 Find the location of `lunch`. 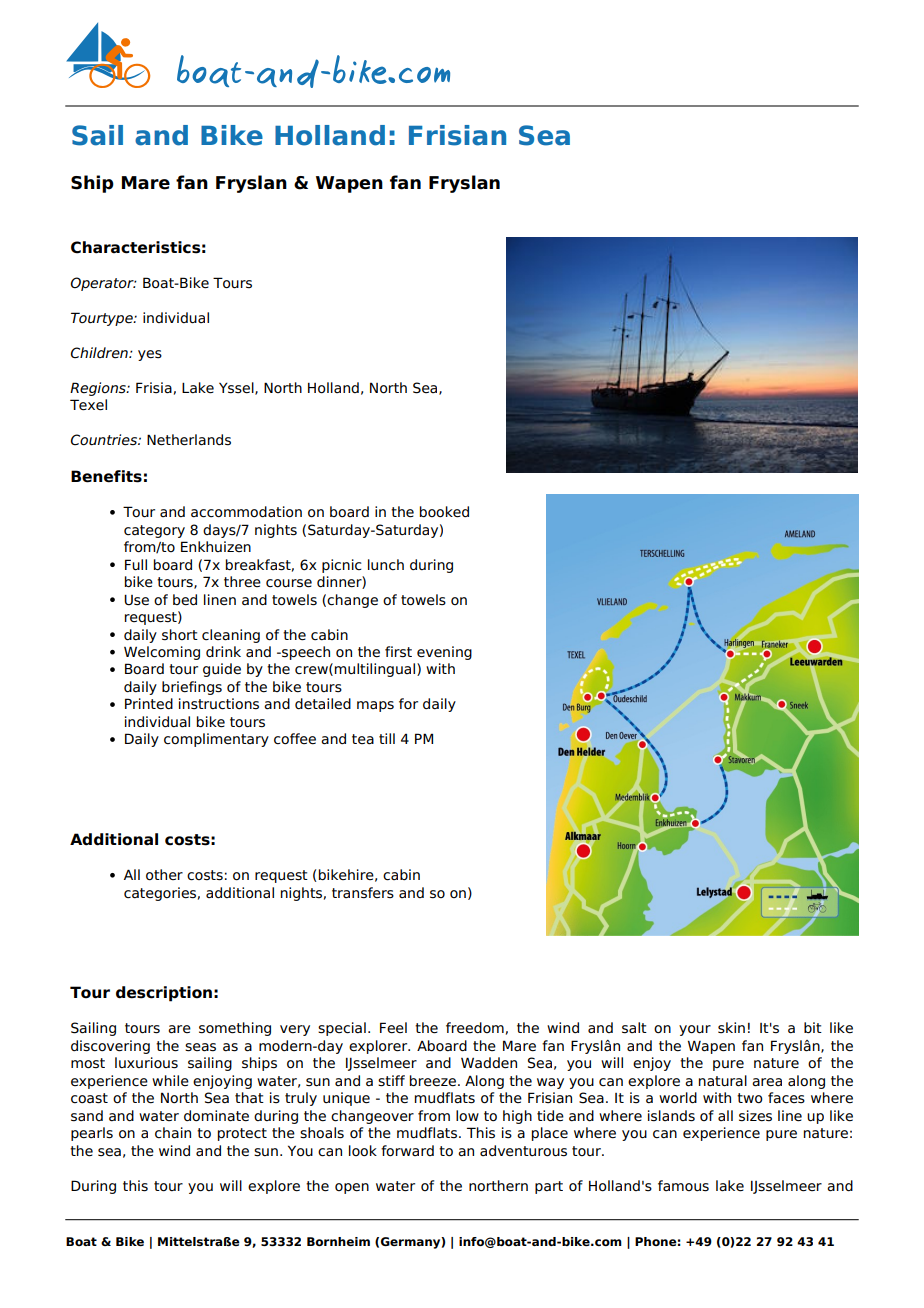

lunch is located at coordinates (386, 564).
